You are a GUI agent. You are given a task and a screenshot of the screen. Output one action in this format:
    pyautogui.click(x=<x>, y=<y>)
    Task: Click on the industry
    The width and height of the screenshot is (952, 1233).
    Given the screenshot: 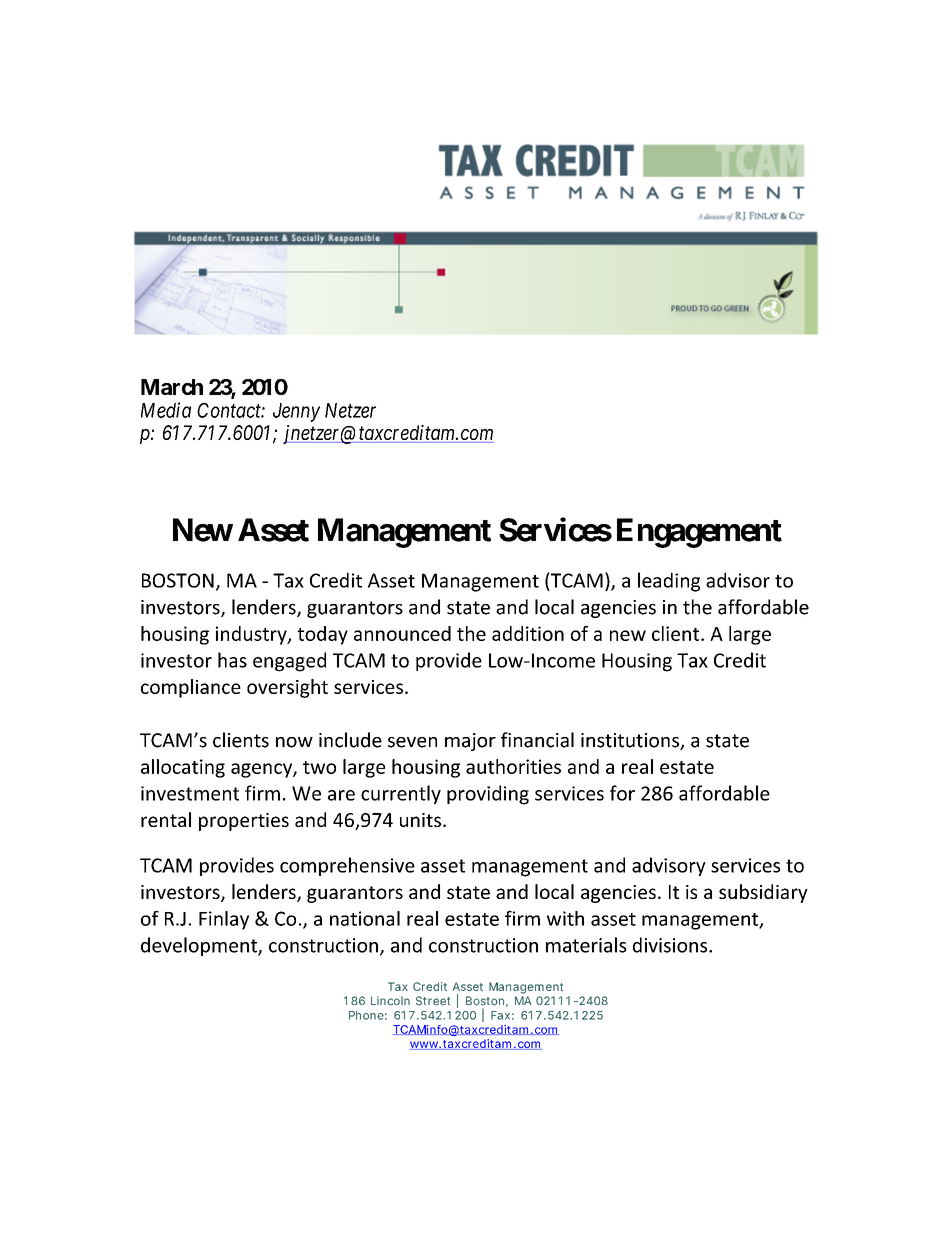 What is the action you would take?
    pyautogui.click(x=252, y=635)
